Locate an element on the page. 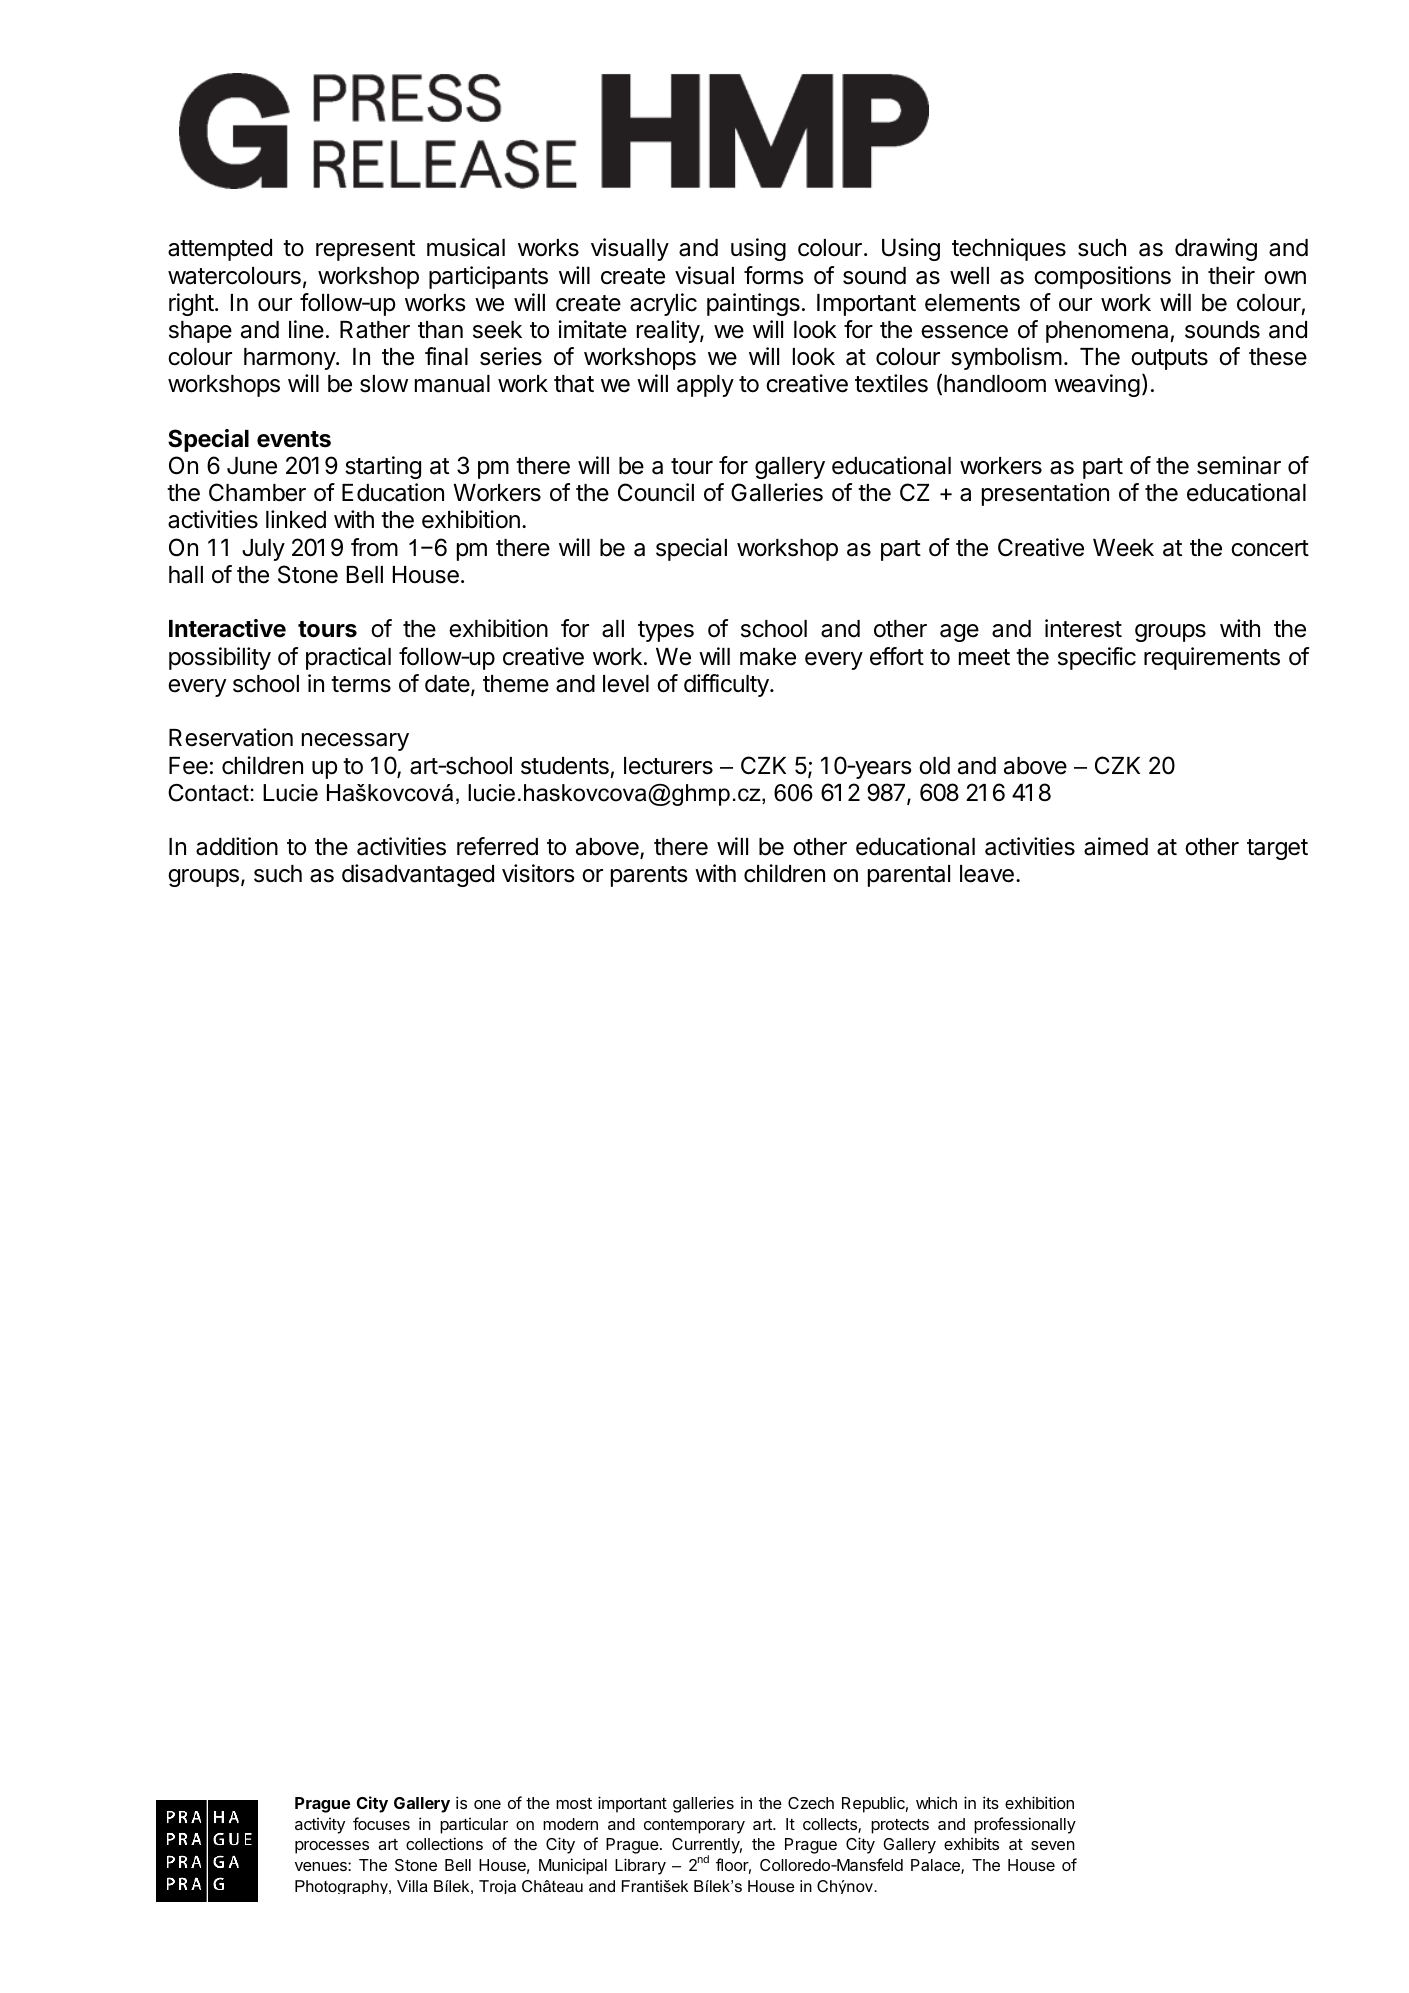  line is located at coordinates (306, 329).
